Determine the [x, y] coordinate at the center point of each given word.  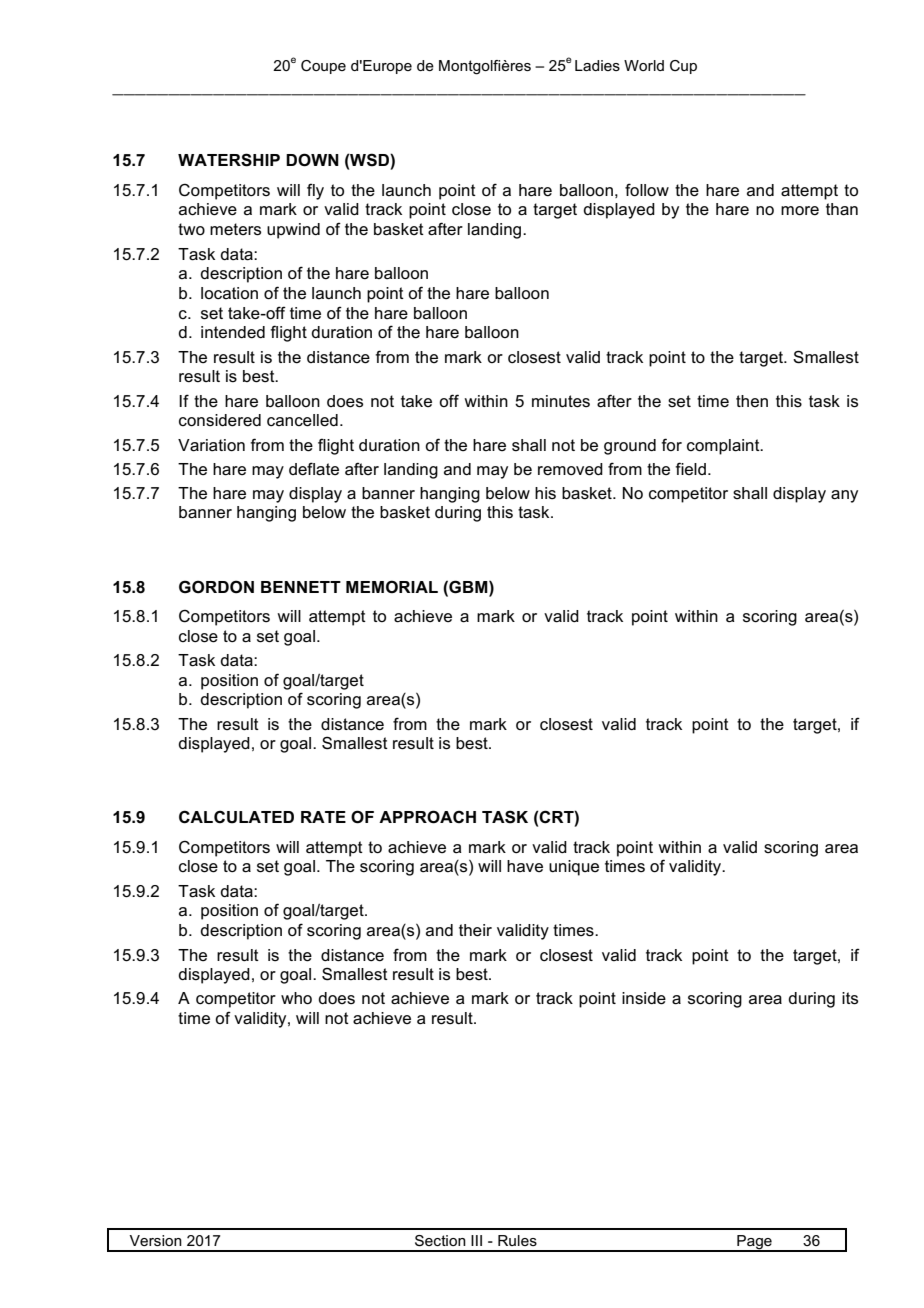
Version [155, 1240]
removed [570, 469]
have [525, 866]
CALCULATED [236, 817]
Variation [211, 445]
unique [574, 868]
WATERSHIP [229, 160]
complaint [724, 447]
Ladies [597, 65]
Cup [683, 67]
